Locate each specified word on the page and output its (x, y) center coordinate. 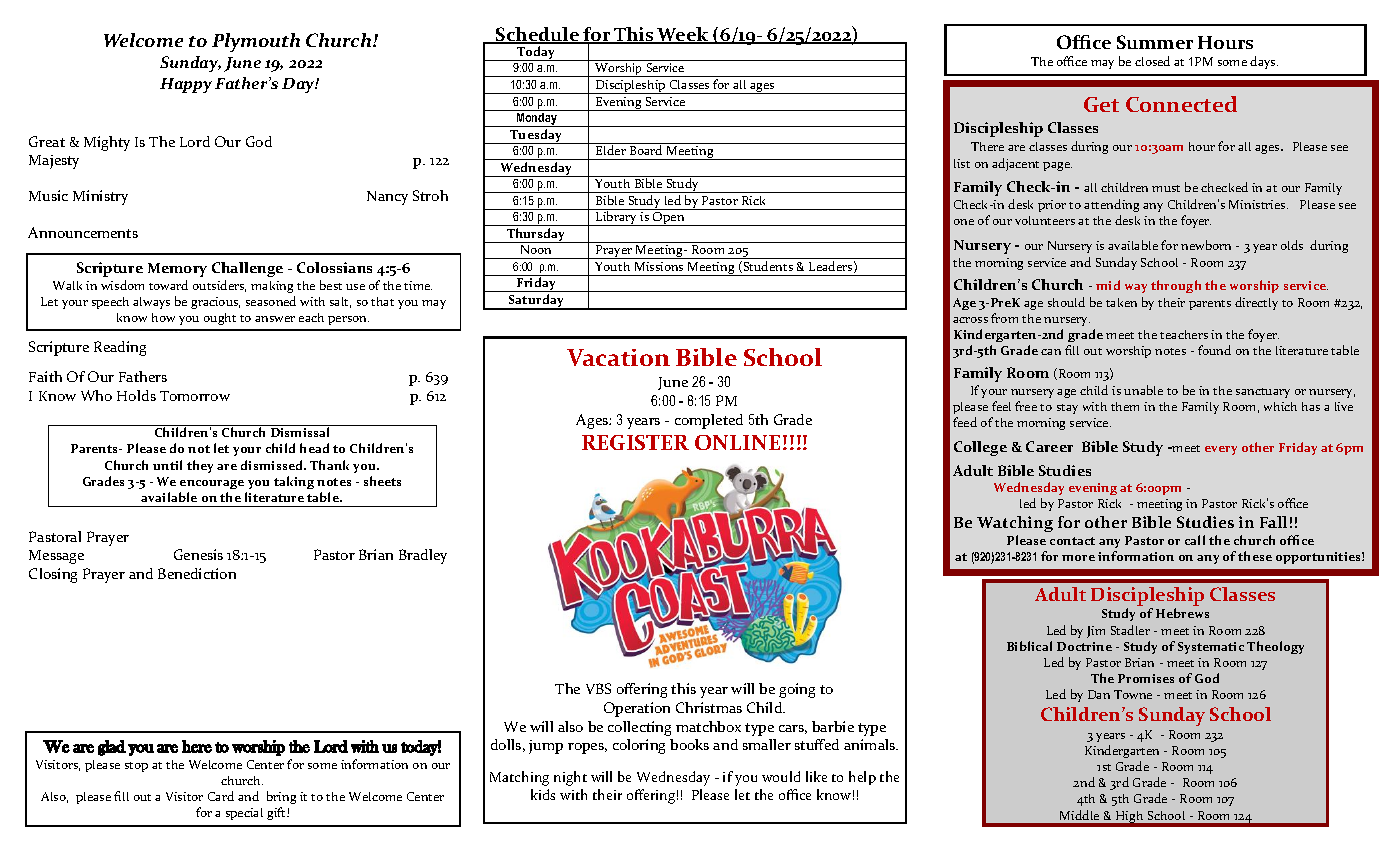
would (781, 776)
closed (1152, 61)
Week (683, 35)
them (1125, 406)
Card (221, 796)
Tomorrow (195, 396)
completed (709, 421)
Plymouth (256, 42)
